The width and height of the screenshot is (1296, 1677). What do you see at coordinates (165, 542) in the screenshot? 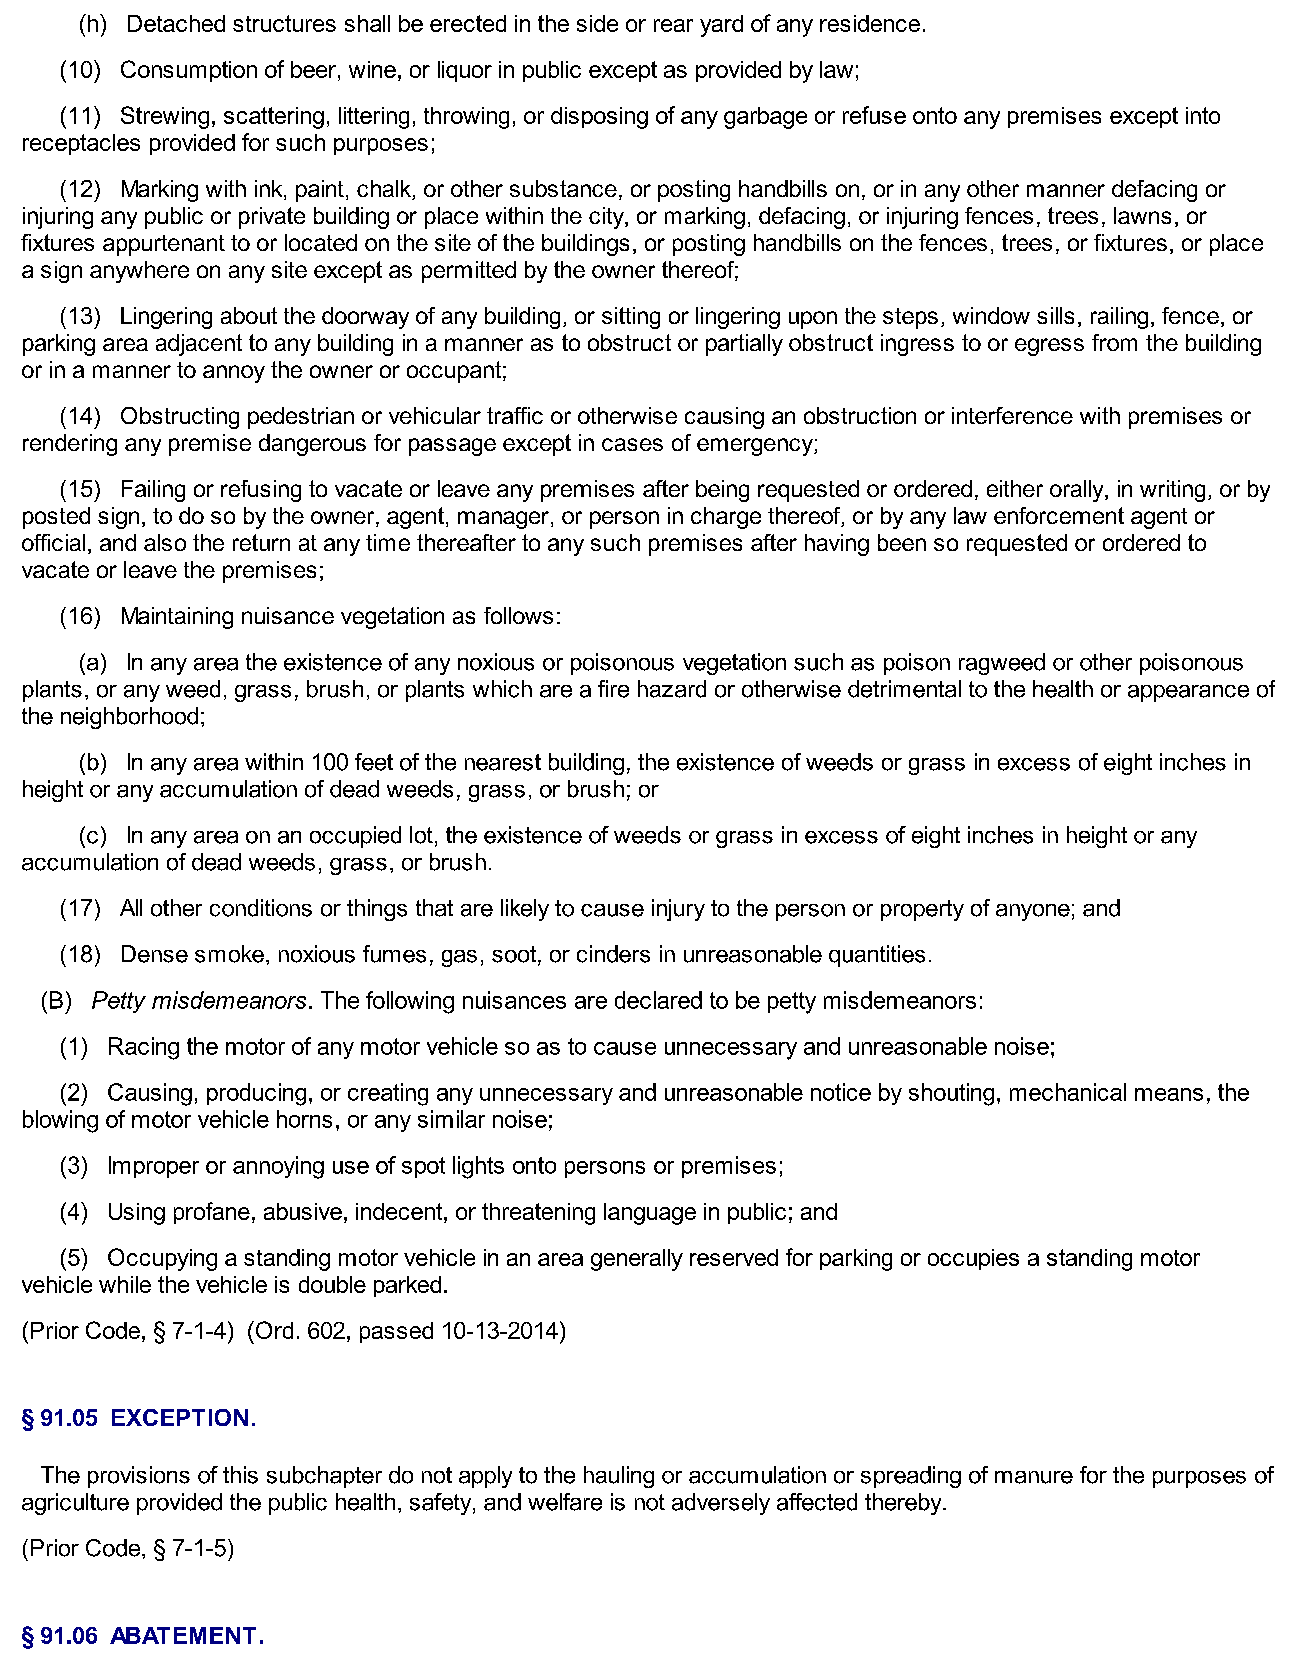
I see `also` at bounding box center [165, 542].
